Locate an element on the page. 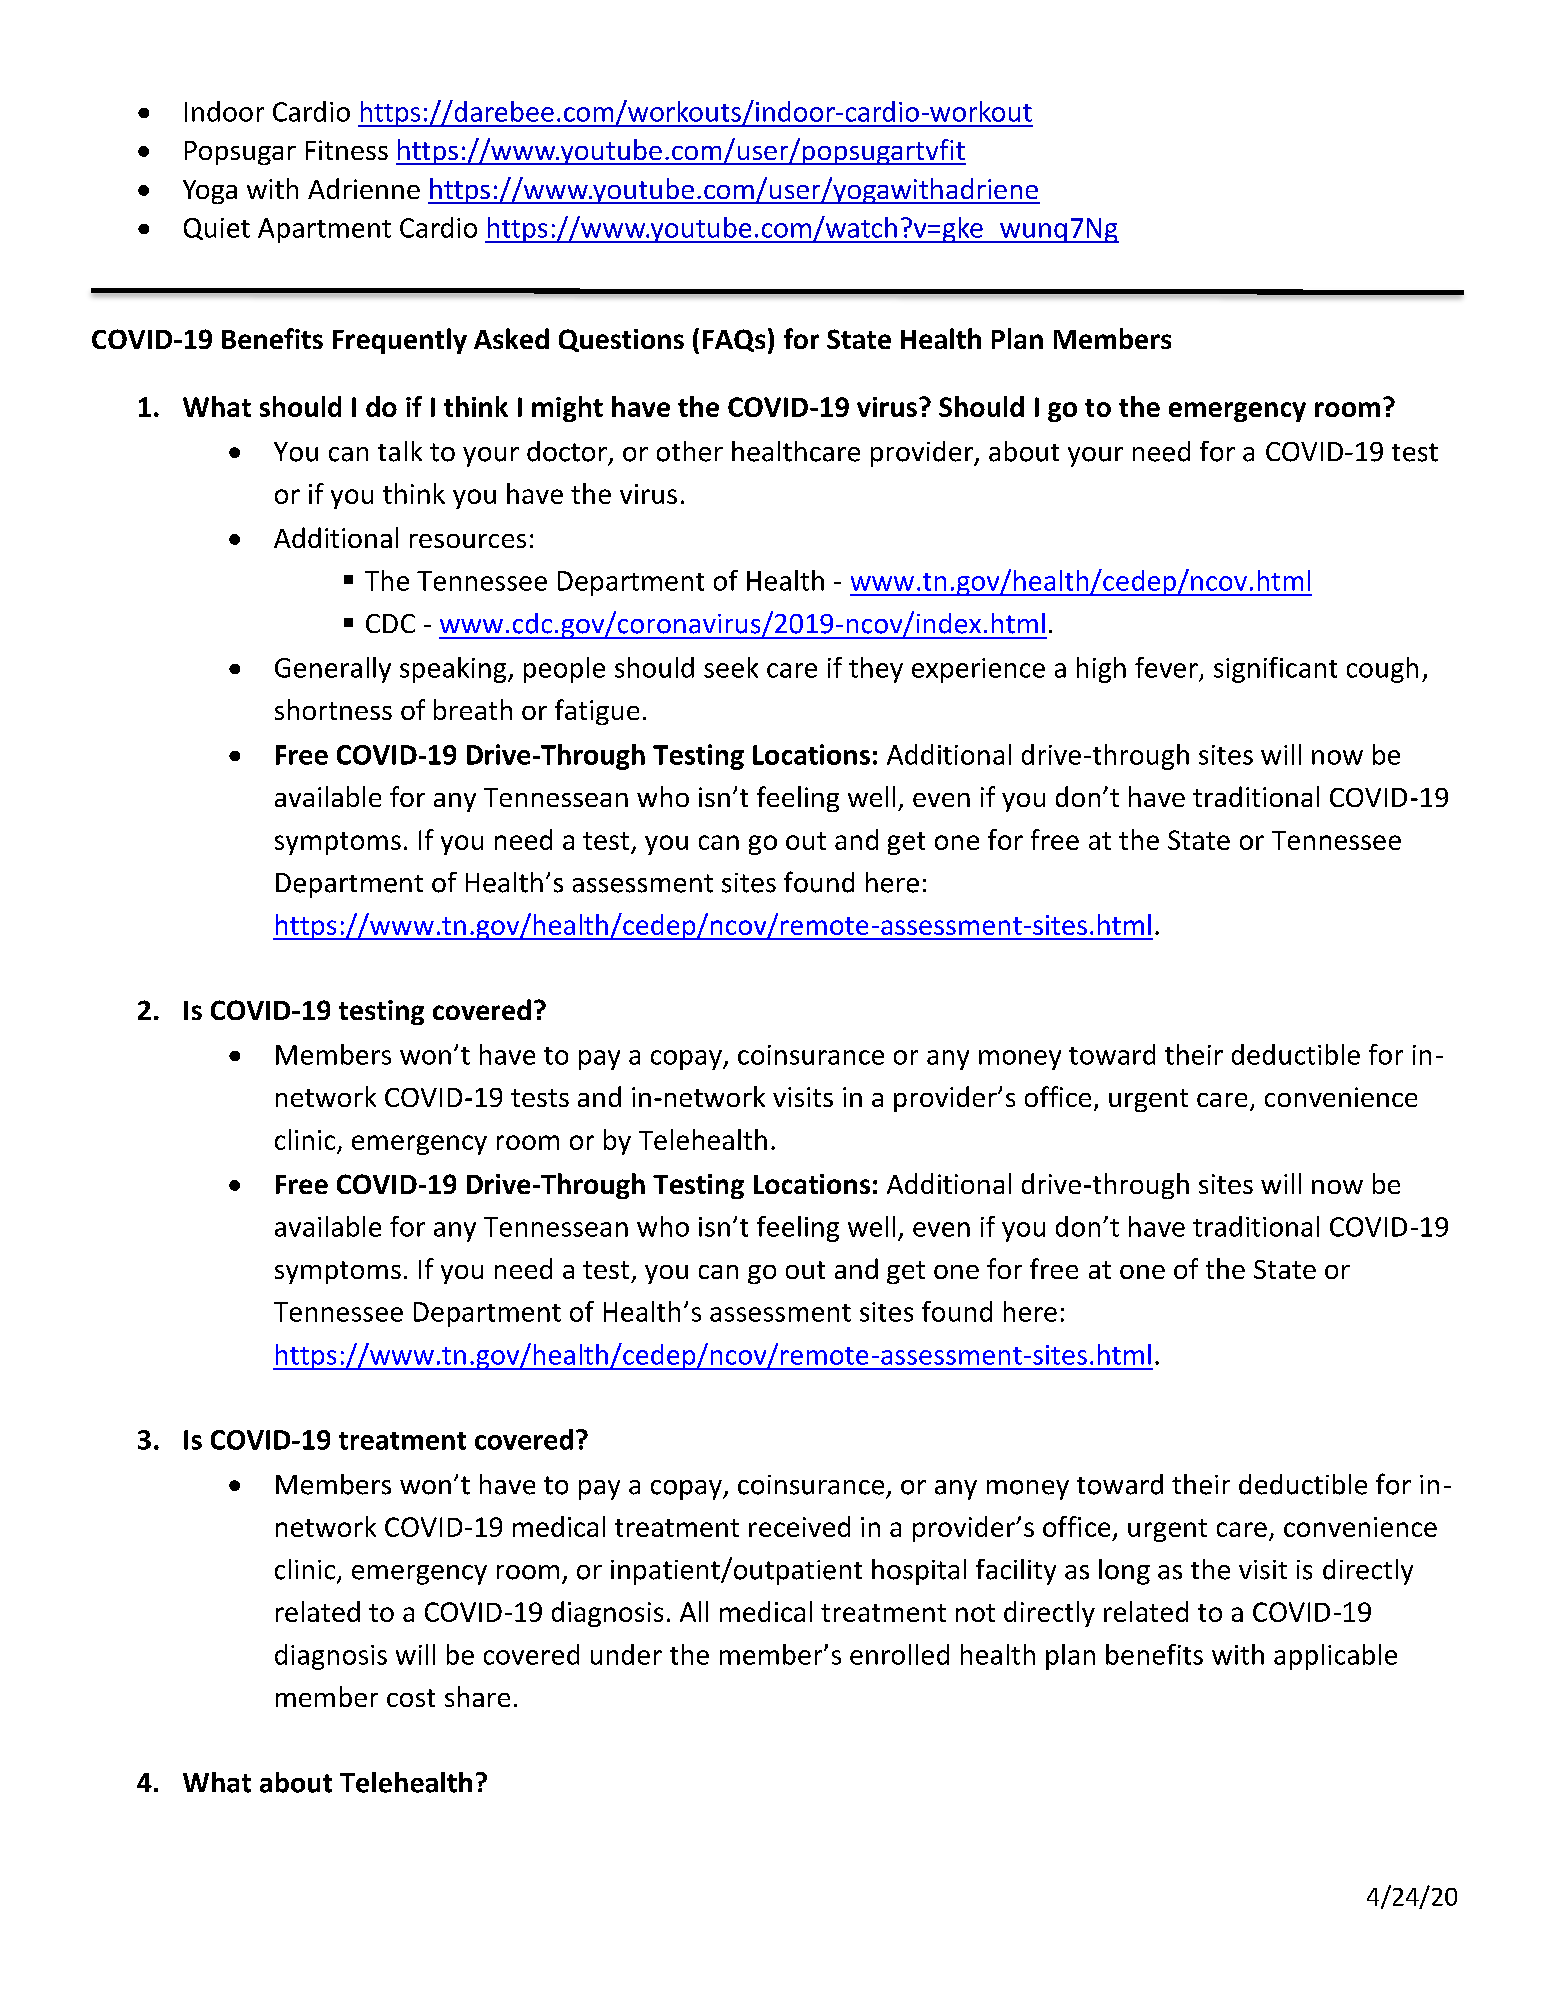 Image resolution: width=1549 pixels, height=2004 pixels. significant is located at coordinates (1275, 670).
